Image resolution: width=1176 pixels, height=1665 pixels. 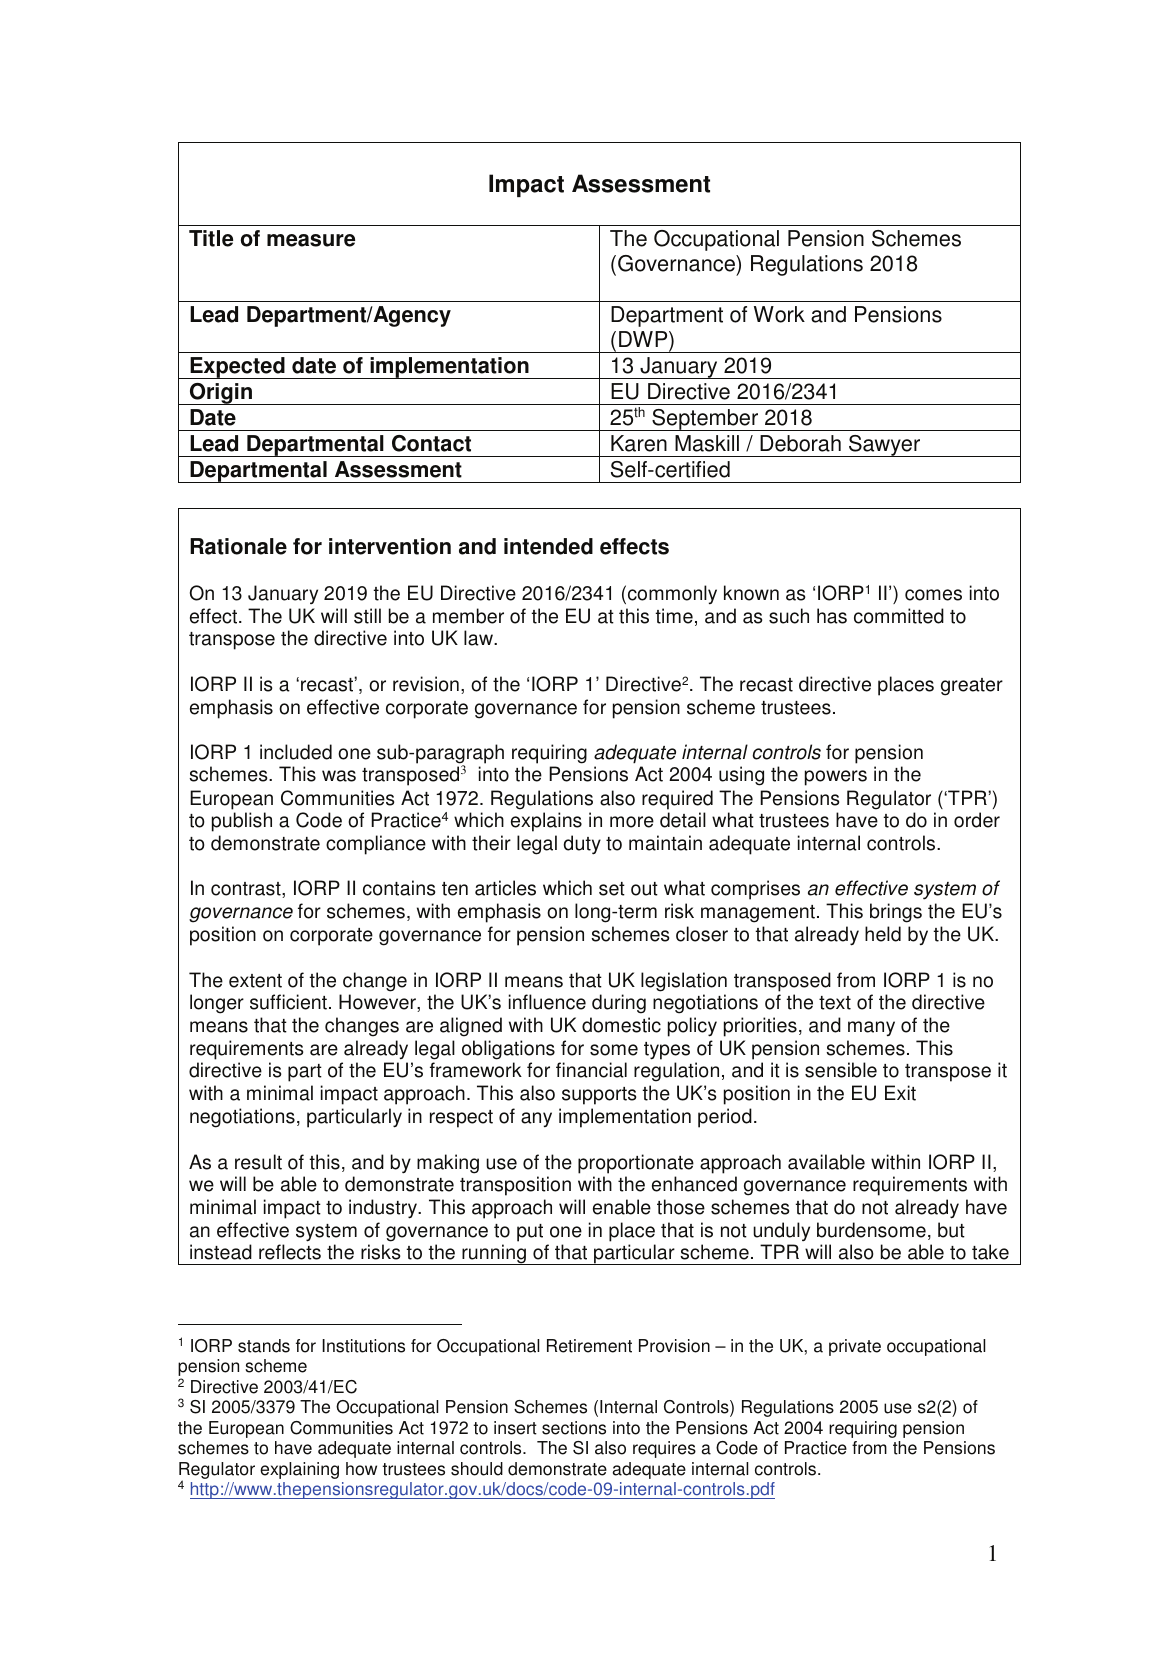 I want to click on still, so click(x=367, y=616).
